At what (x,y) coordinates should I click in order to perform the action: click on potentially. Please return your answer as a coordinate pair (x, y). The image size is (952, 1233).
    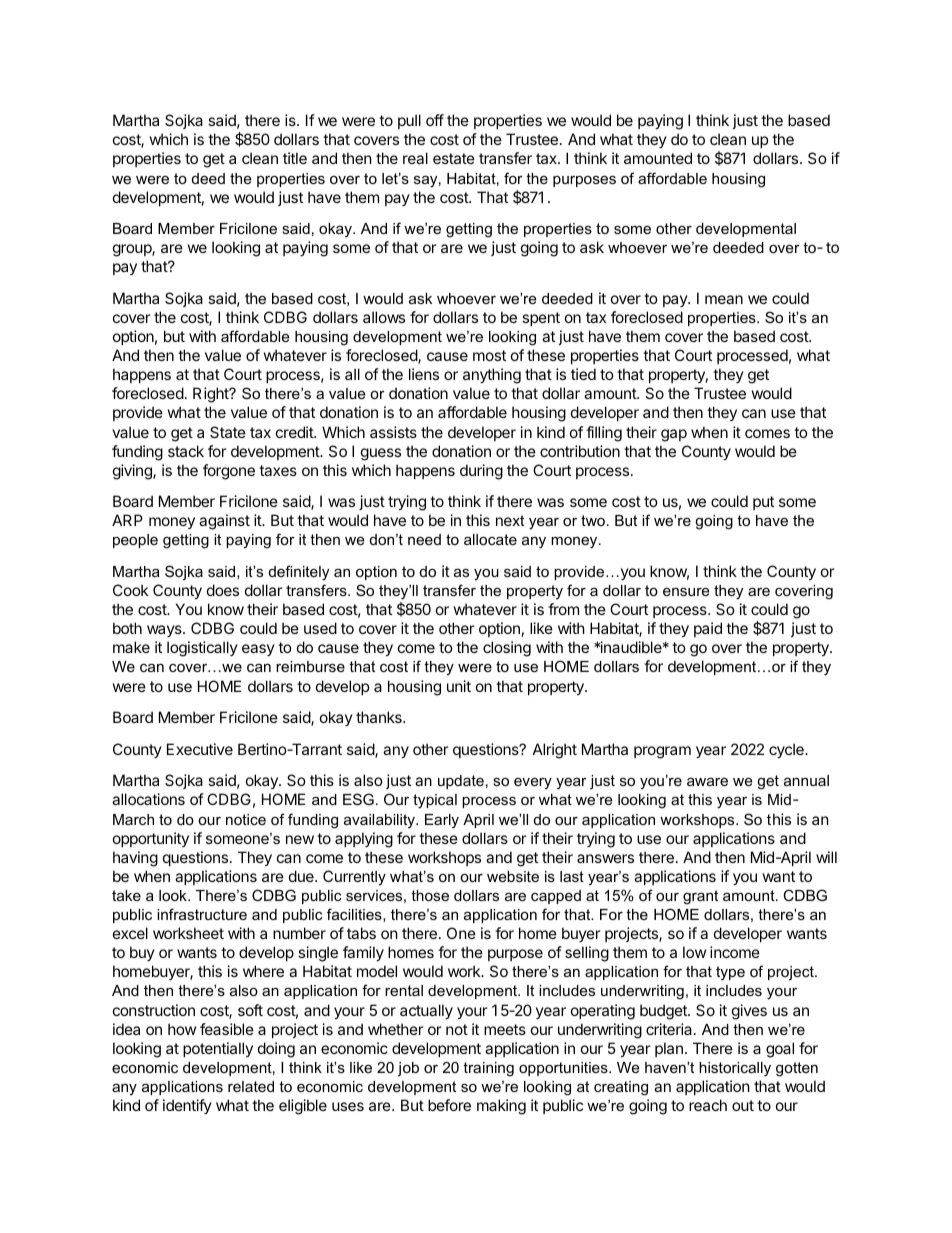
    Looking at the image, I should click on (218, 1049).
